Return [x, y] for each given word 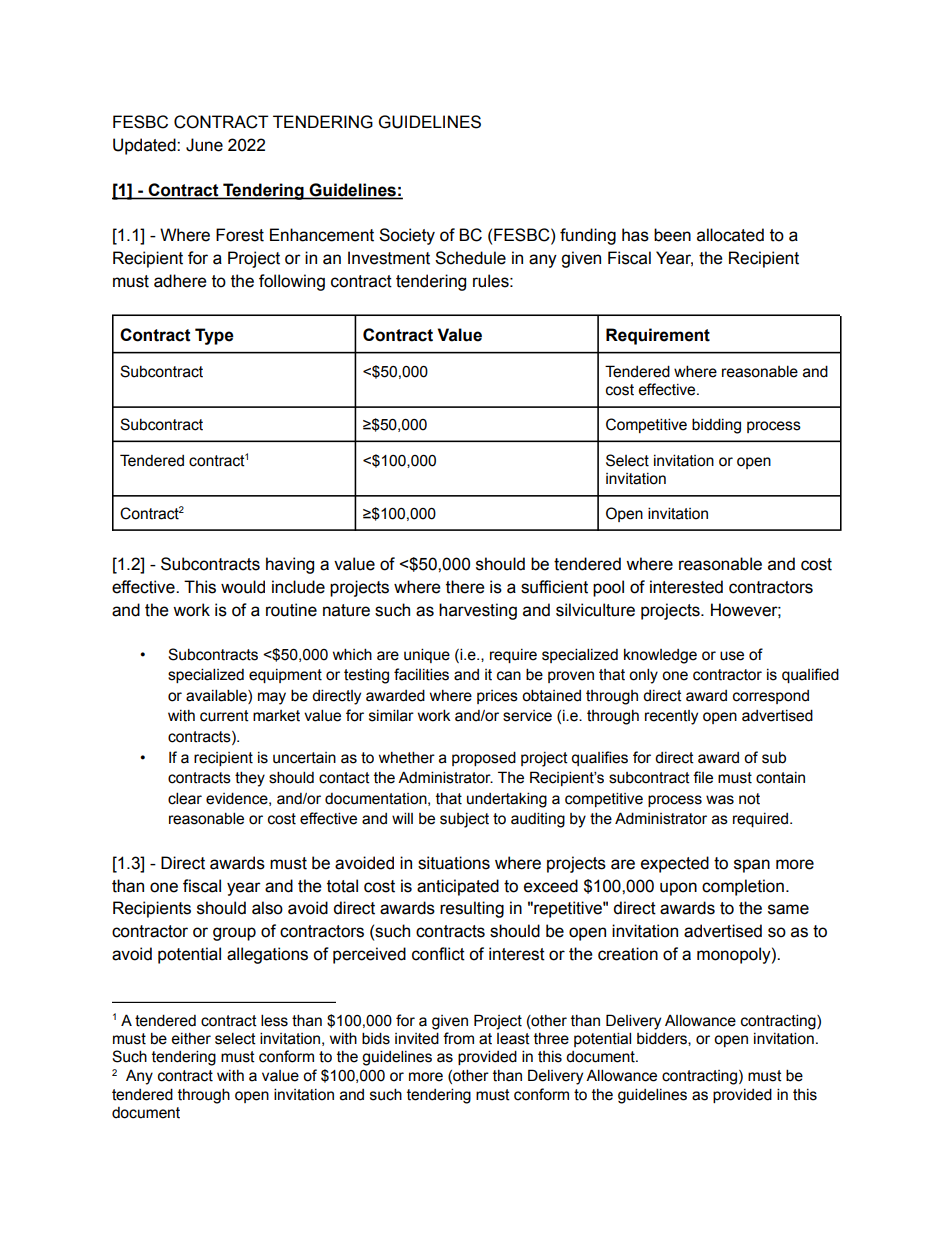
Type [214, 336]
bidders [663, 1039]
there [465, 587]
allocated [730, 235]
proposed [484, 758]
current [224, 716]
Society [407, 236]
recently [671, 717]
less [274, 1020]
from [458, 1038]
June [204, 145]
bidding [716, 426]
